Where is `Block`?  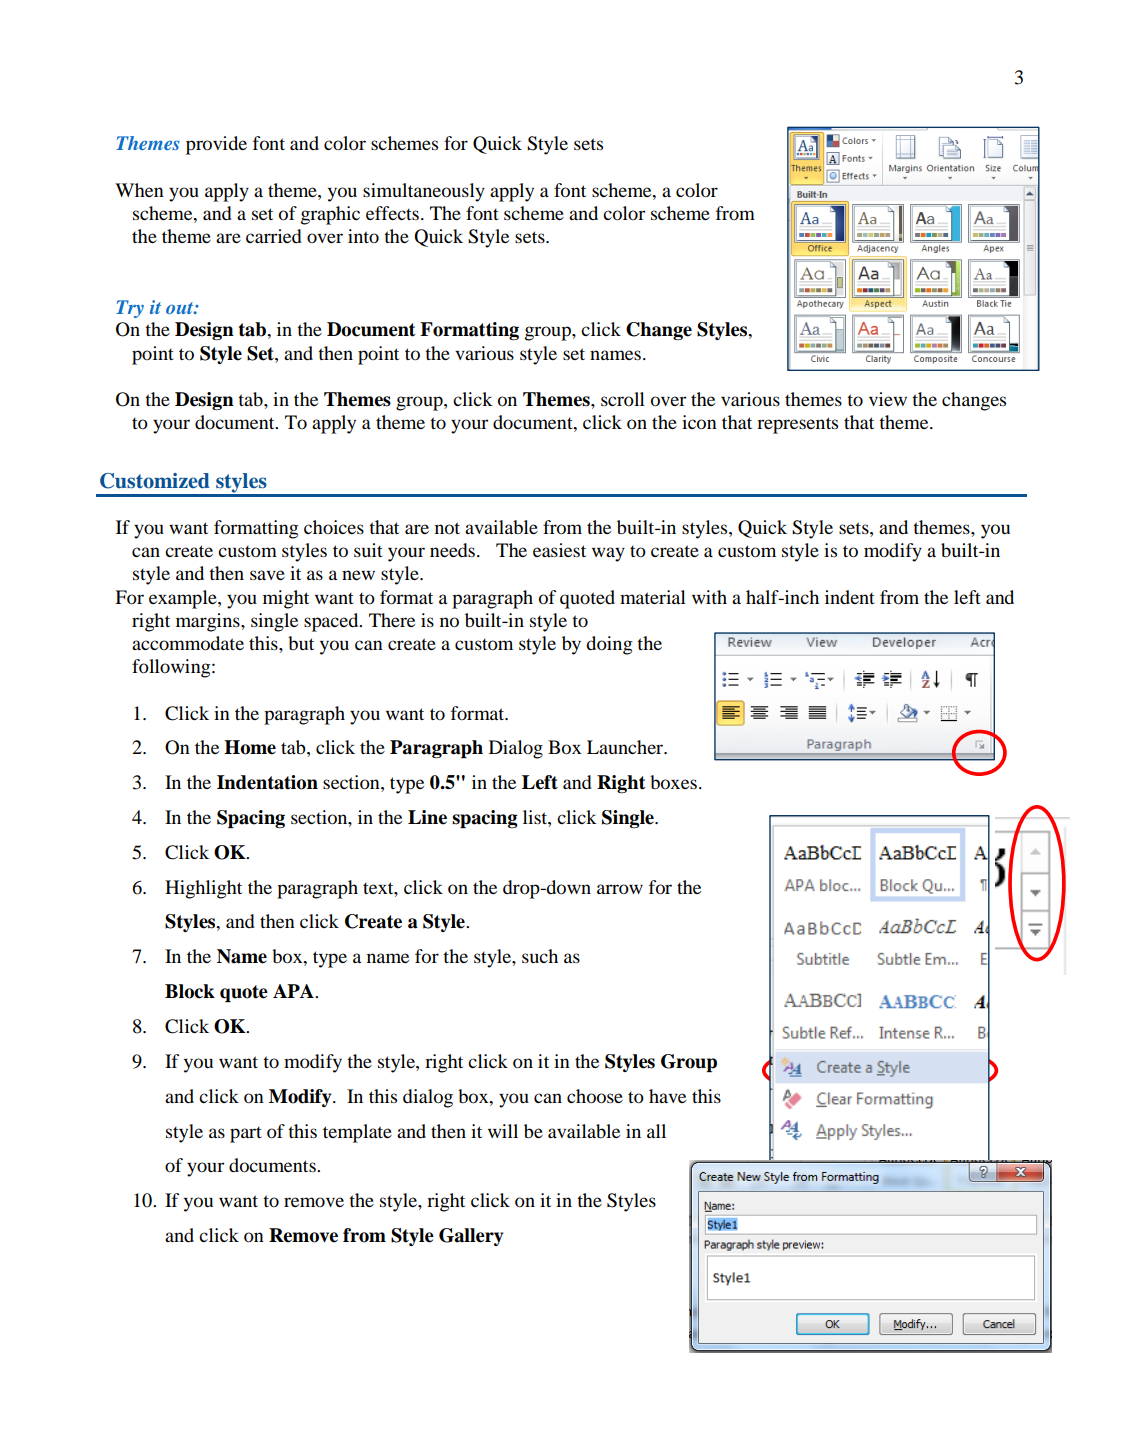 Block is located at coordinates (190, 991).
